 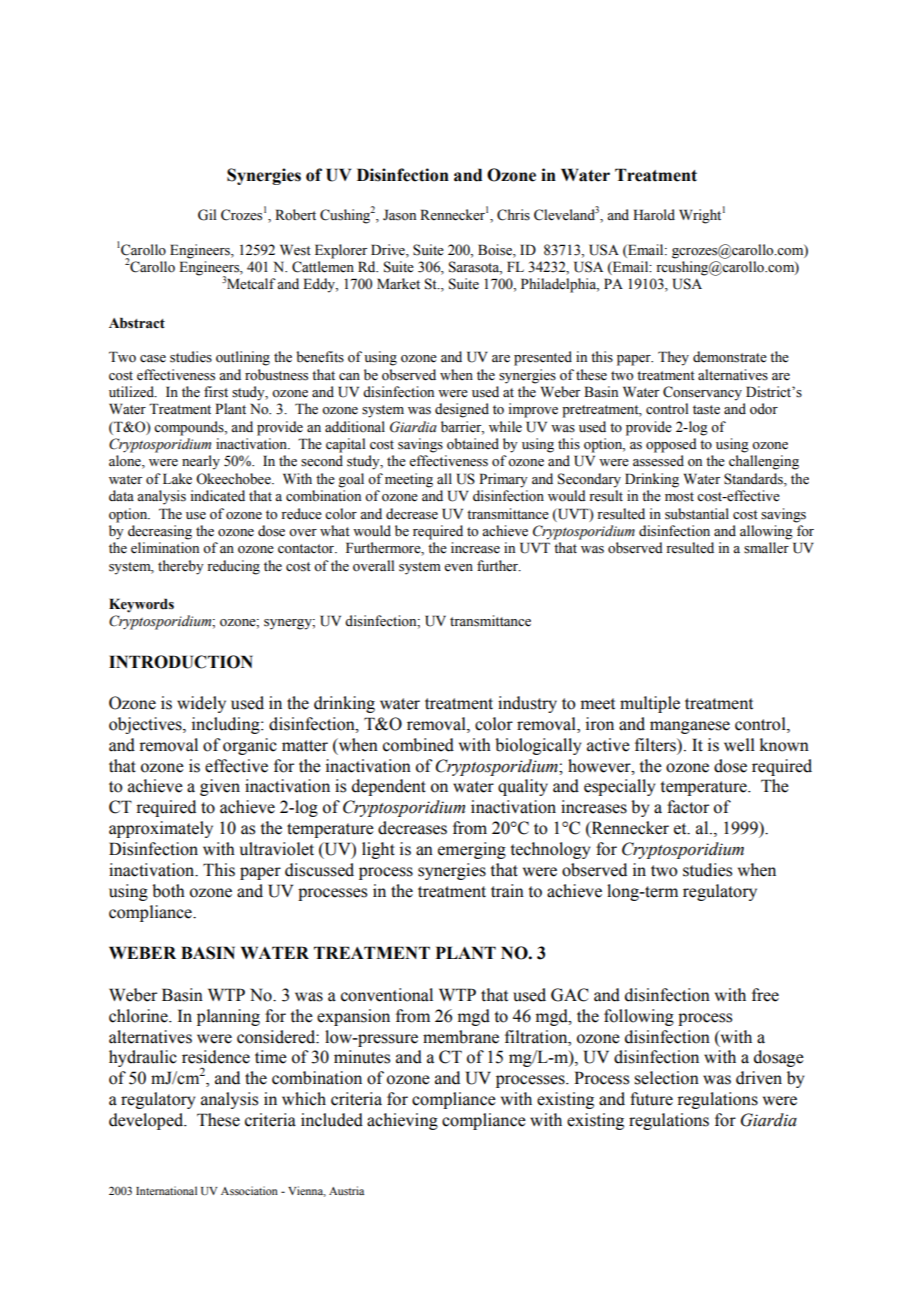 I want to click on factor, so click(x=688, y=807).
